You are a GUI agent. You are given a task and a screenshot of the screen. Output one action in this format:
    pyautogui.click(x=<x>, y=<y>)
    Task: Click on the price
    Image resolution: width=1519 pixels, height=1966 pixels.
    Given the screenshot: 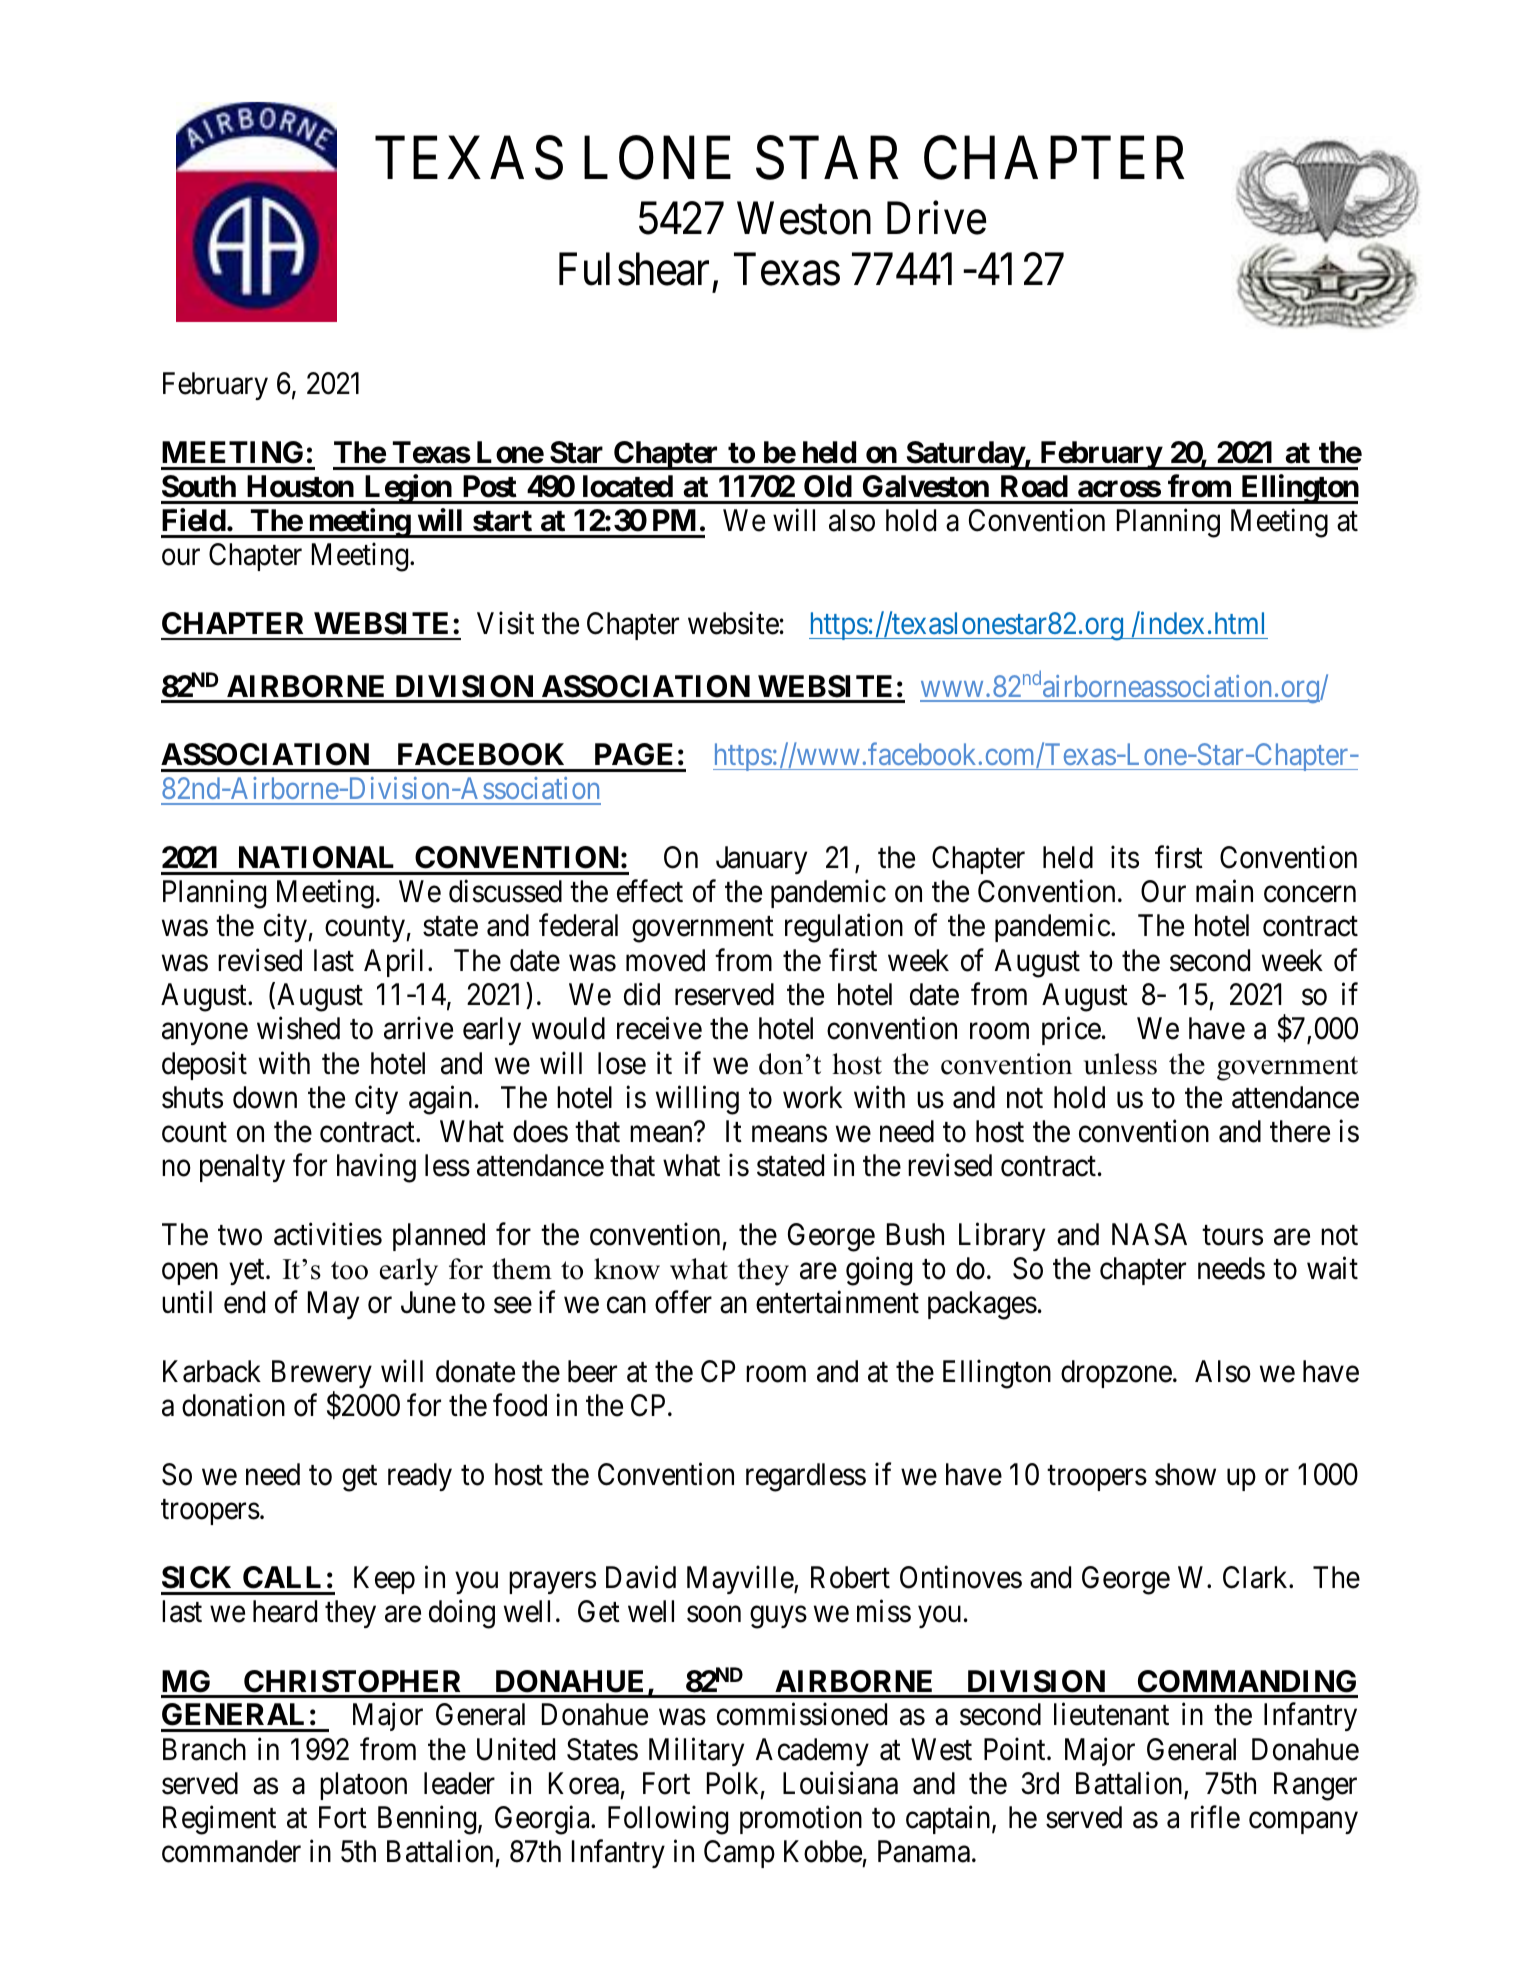 What is the action you would take?
    pyautogui.click(x=1071, y=1031)
